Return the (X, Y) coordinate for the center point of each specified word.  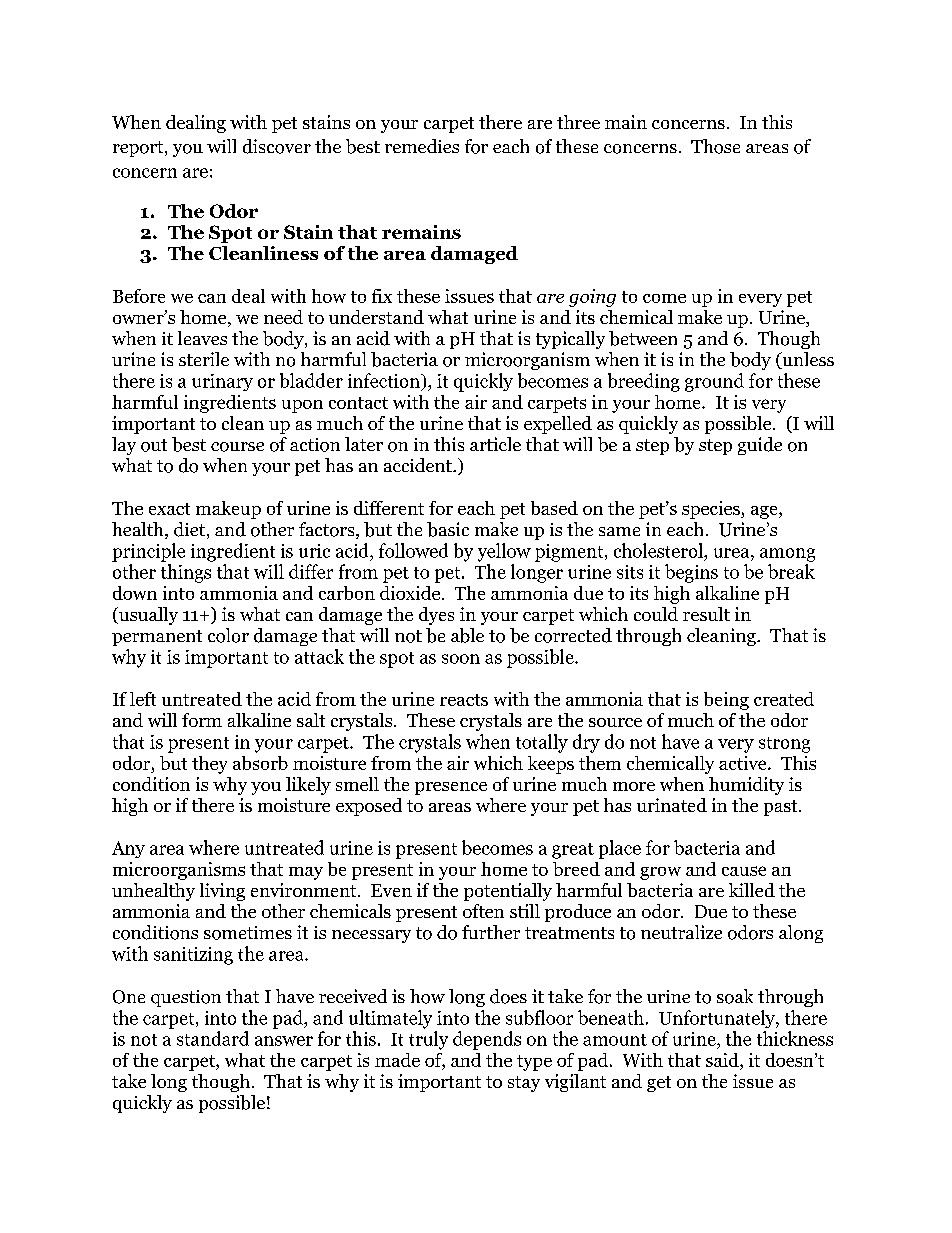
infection (385, 380)
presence (451, 788)
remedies (422, 146)
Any (128, 849)
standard (213, 1038)
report (139, 149)
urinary (222, 382)
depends (487, 1040)
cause (744, 871)
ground (714, 382)
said (723, 1060)
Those (715, 146)
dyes (436, 616)
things (186, 573)
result (706, 614)
